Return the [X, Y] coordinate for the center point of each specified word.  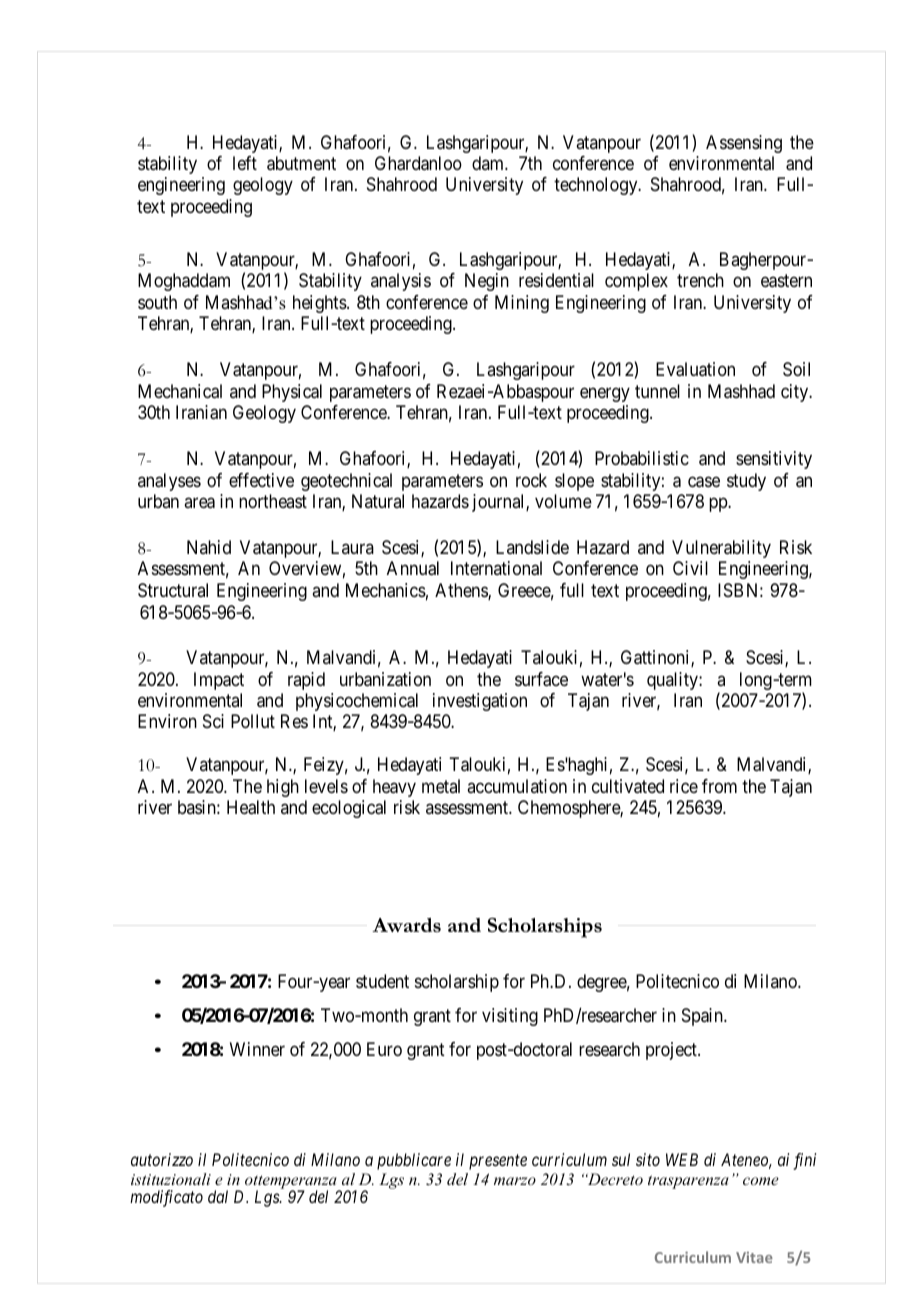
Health [251, 807]
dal [218, 1196]
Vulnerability [721, 549]
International [496, 568]
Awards [406, 925]
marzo [515, 1181]
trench [700, 280]
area [199, 503]
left [245, 163]
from [719, 786]
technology [597, 186]
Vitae [754, 1257]
